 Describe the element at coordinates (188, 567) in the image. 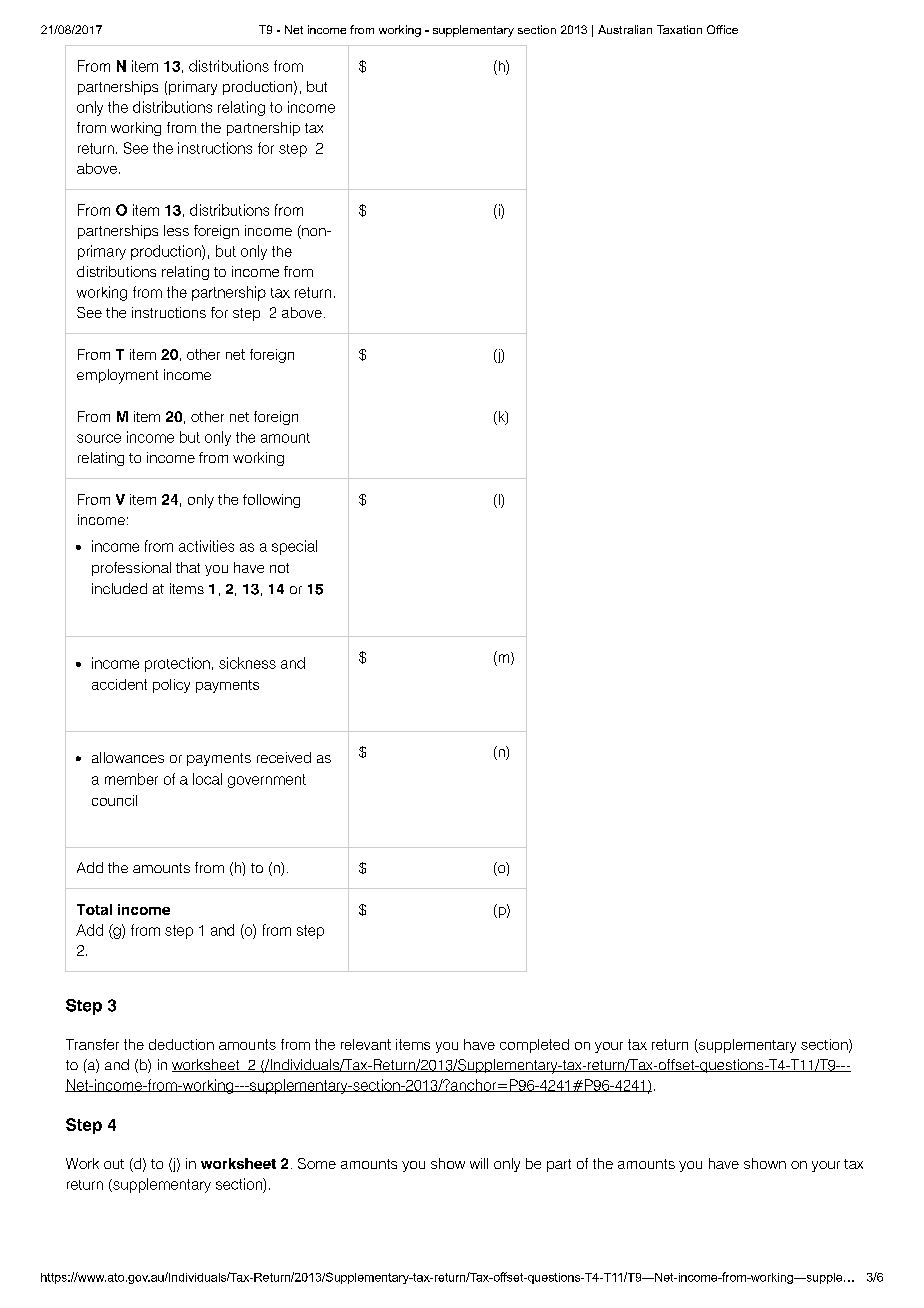

I see `that` at that location.
